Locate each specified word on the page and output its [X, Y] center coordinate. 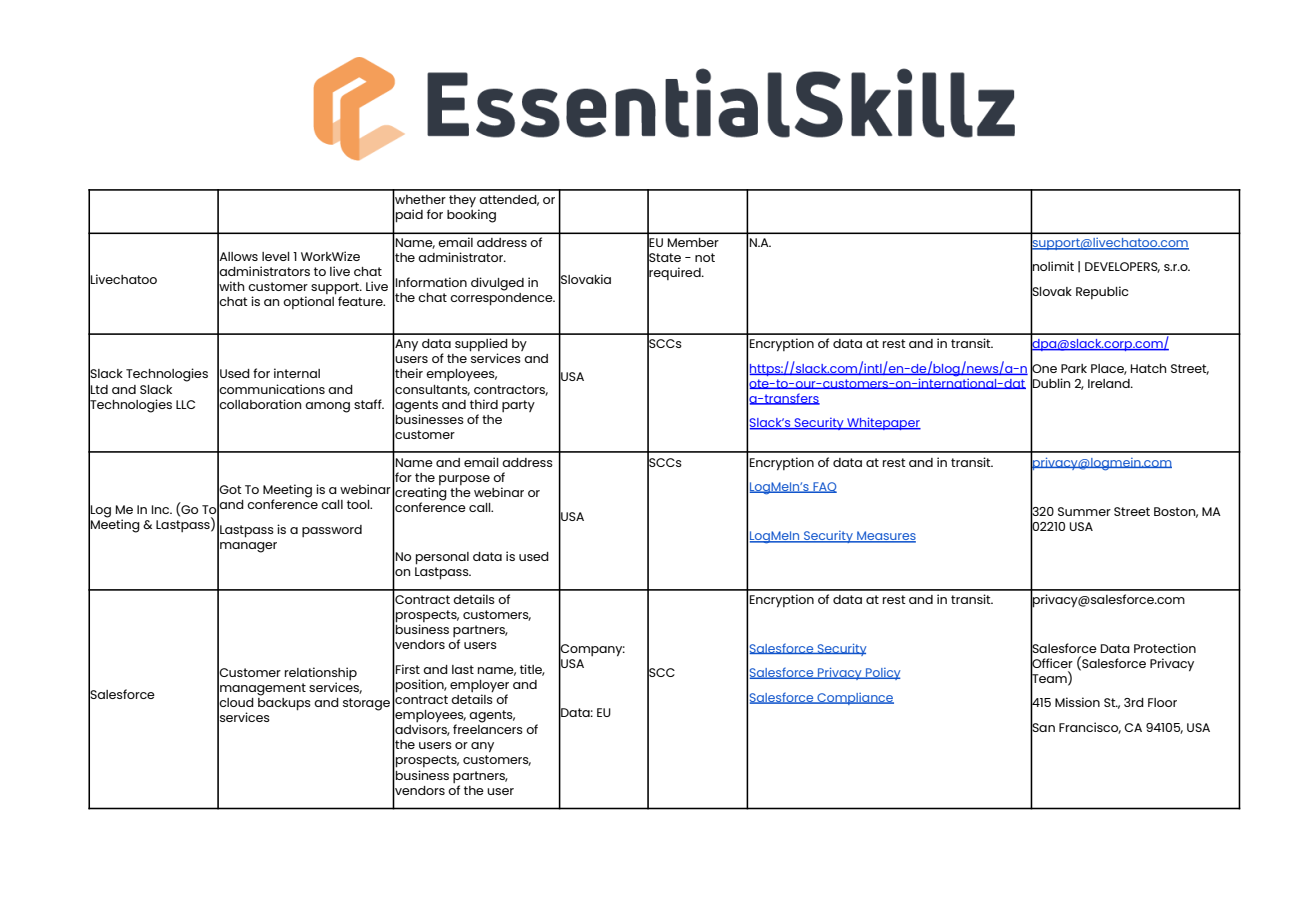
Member [693, 242]
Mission [1077, 702]
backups [284, 703]
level [276, 256]
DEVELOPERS [1122, 267]
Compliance [854, 699]
